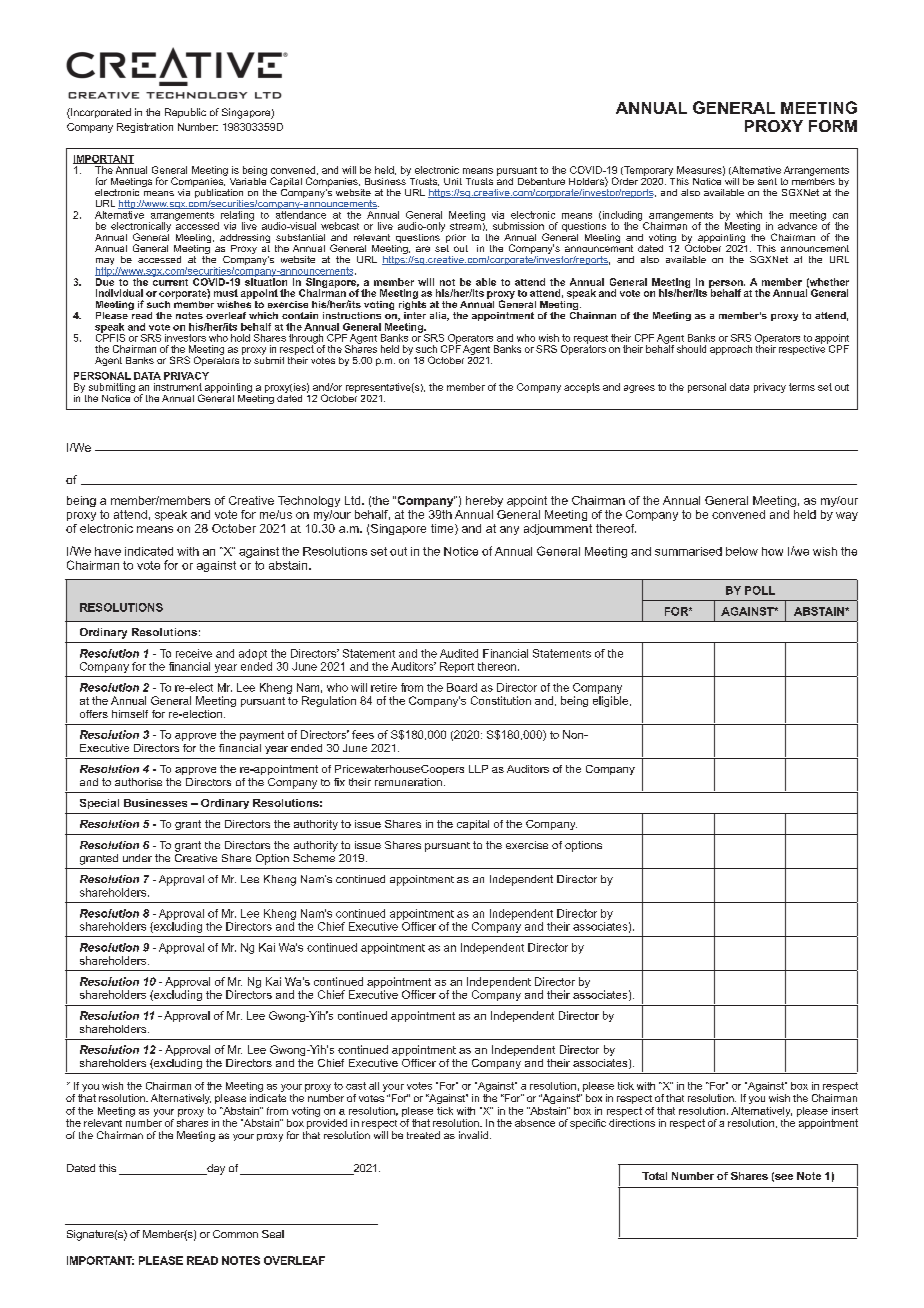 This screenshot has width=924, height=1308. I want to click on Board, so click(462, 687).
